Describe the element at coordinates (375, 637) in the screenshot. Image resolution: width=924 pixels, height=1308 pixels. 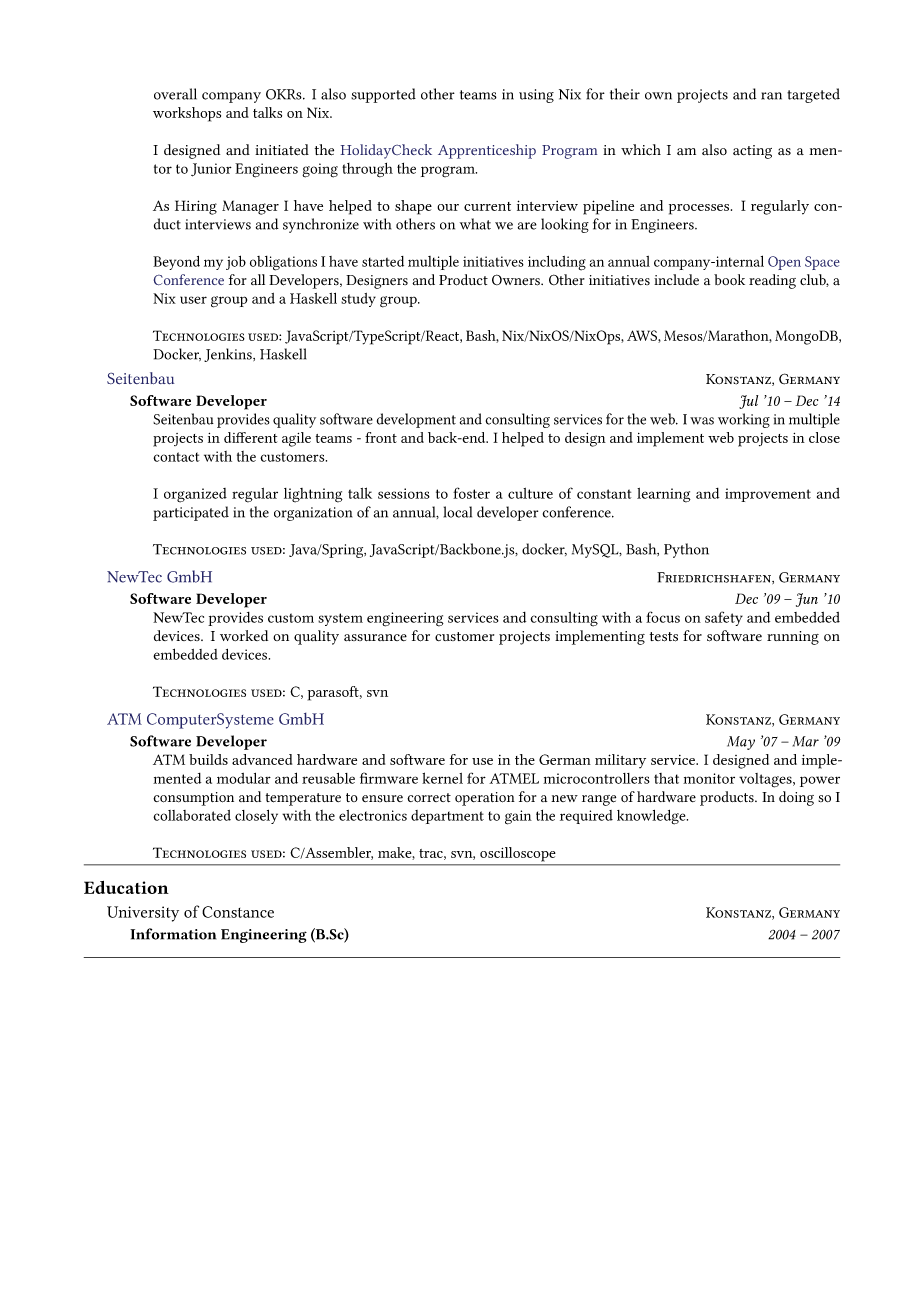
I see `assurance` at that location.
